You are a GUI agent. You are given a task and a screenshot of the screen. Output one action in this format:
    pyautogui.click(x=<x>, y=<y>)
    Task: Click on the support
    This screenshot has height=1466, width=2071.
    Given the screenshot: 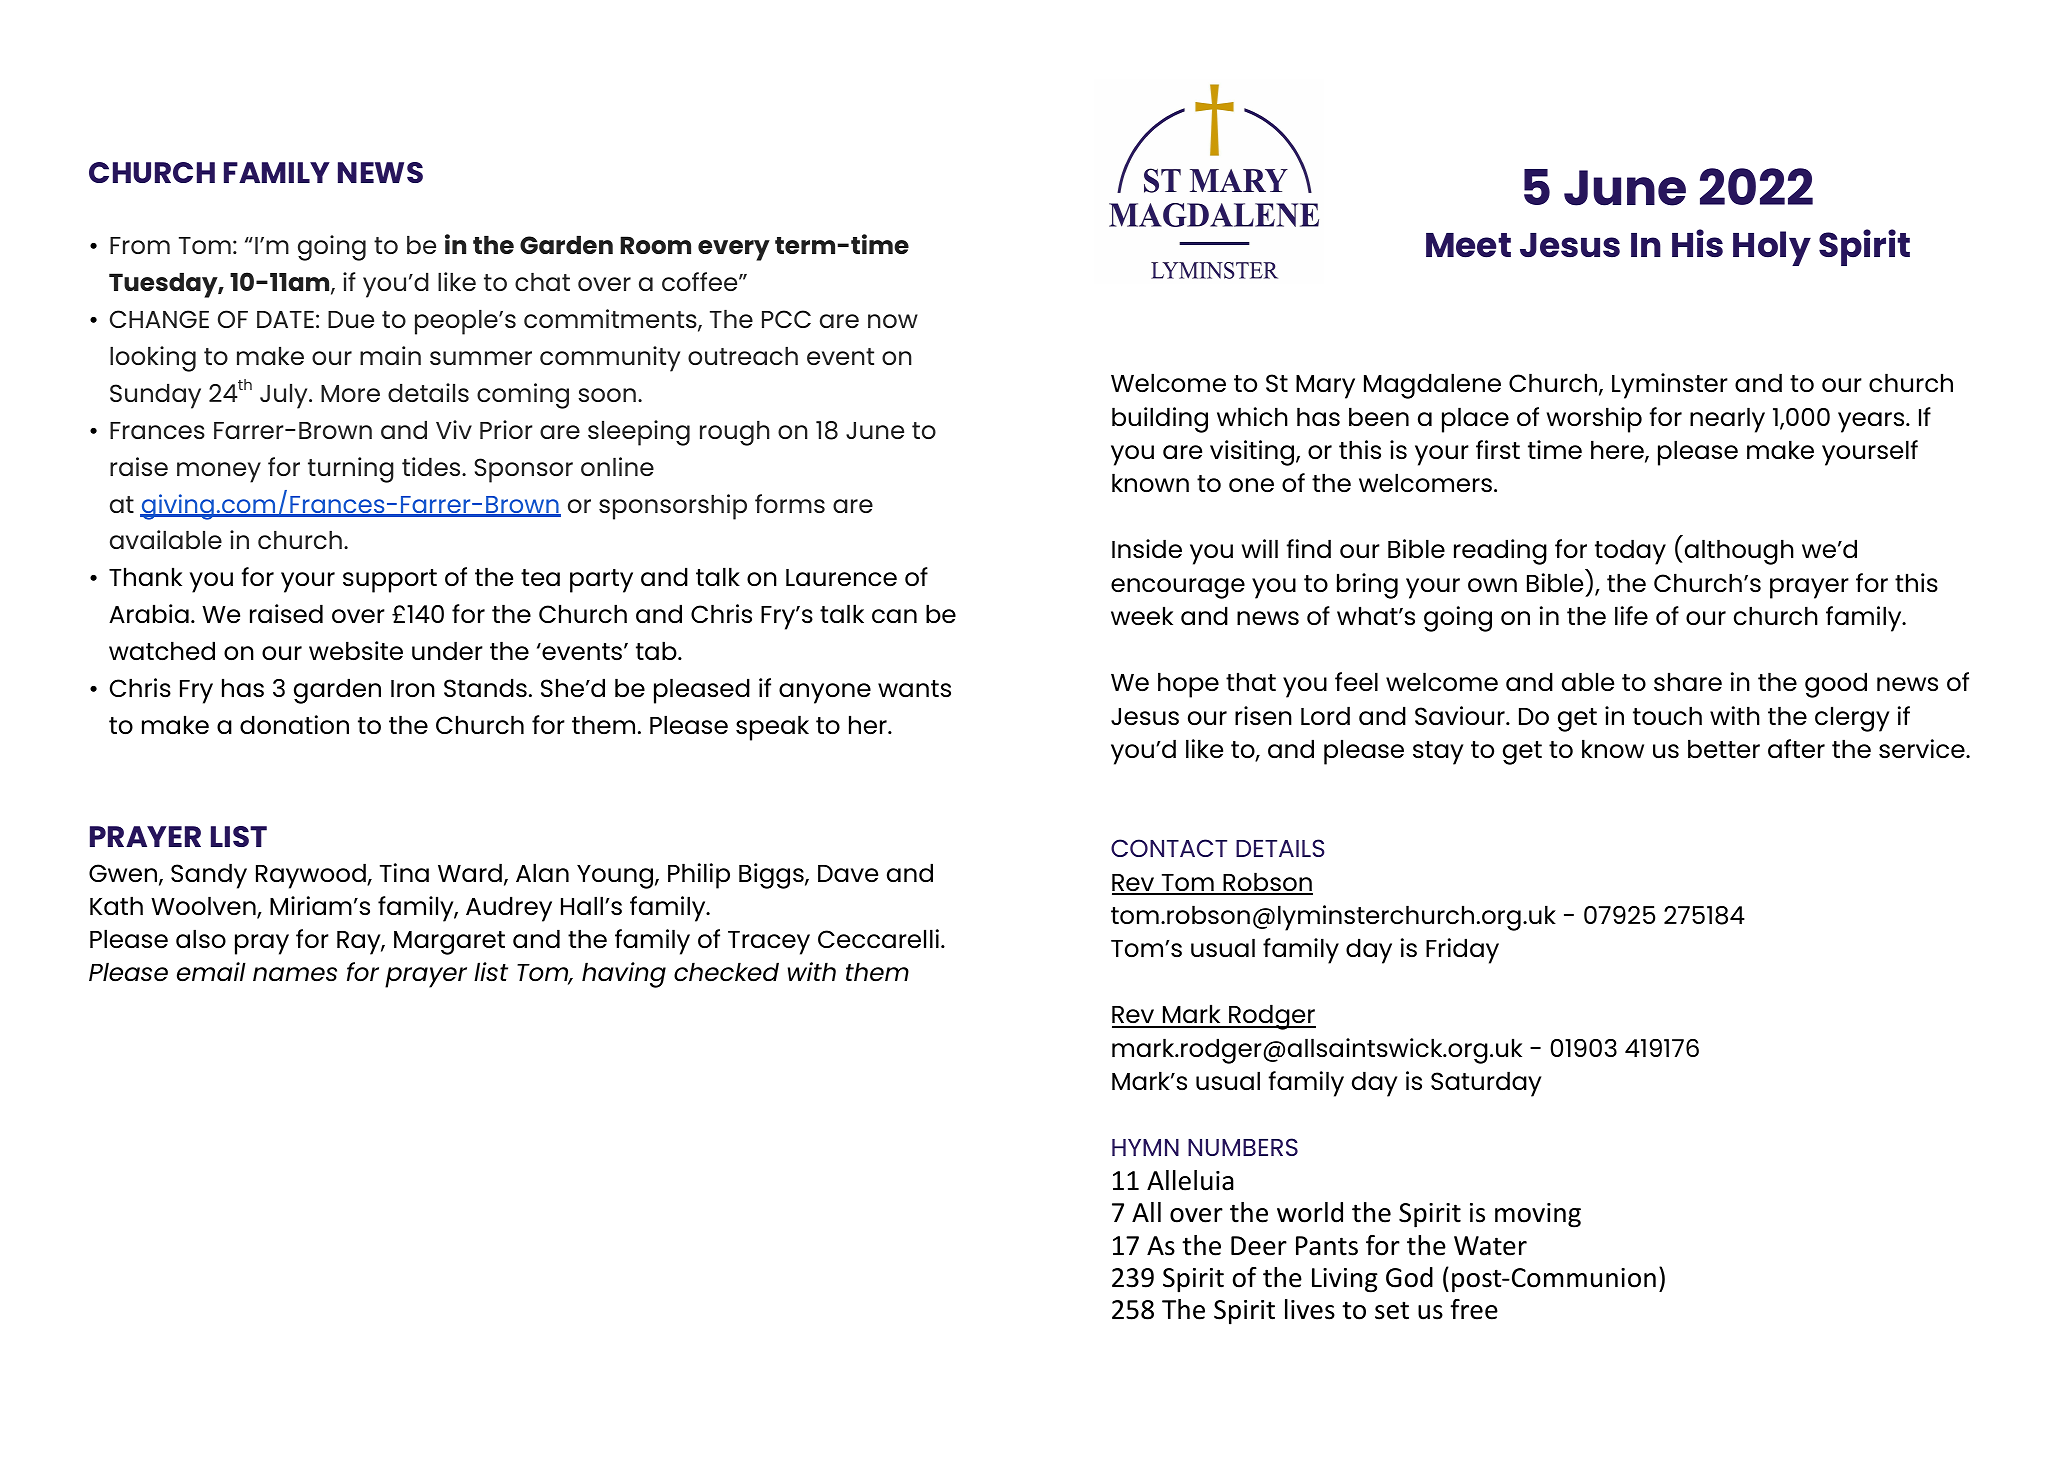 What is the action you would take?
    pyautogui.click(x=390, y=581)
